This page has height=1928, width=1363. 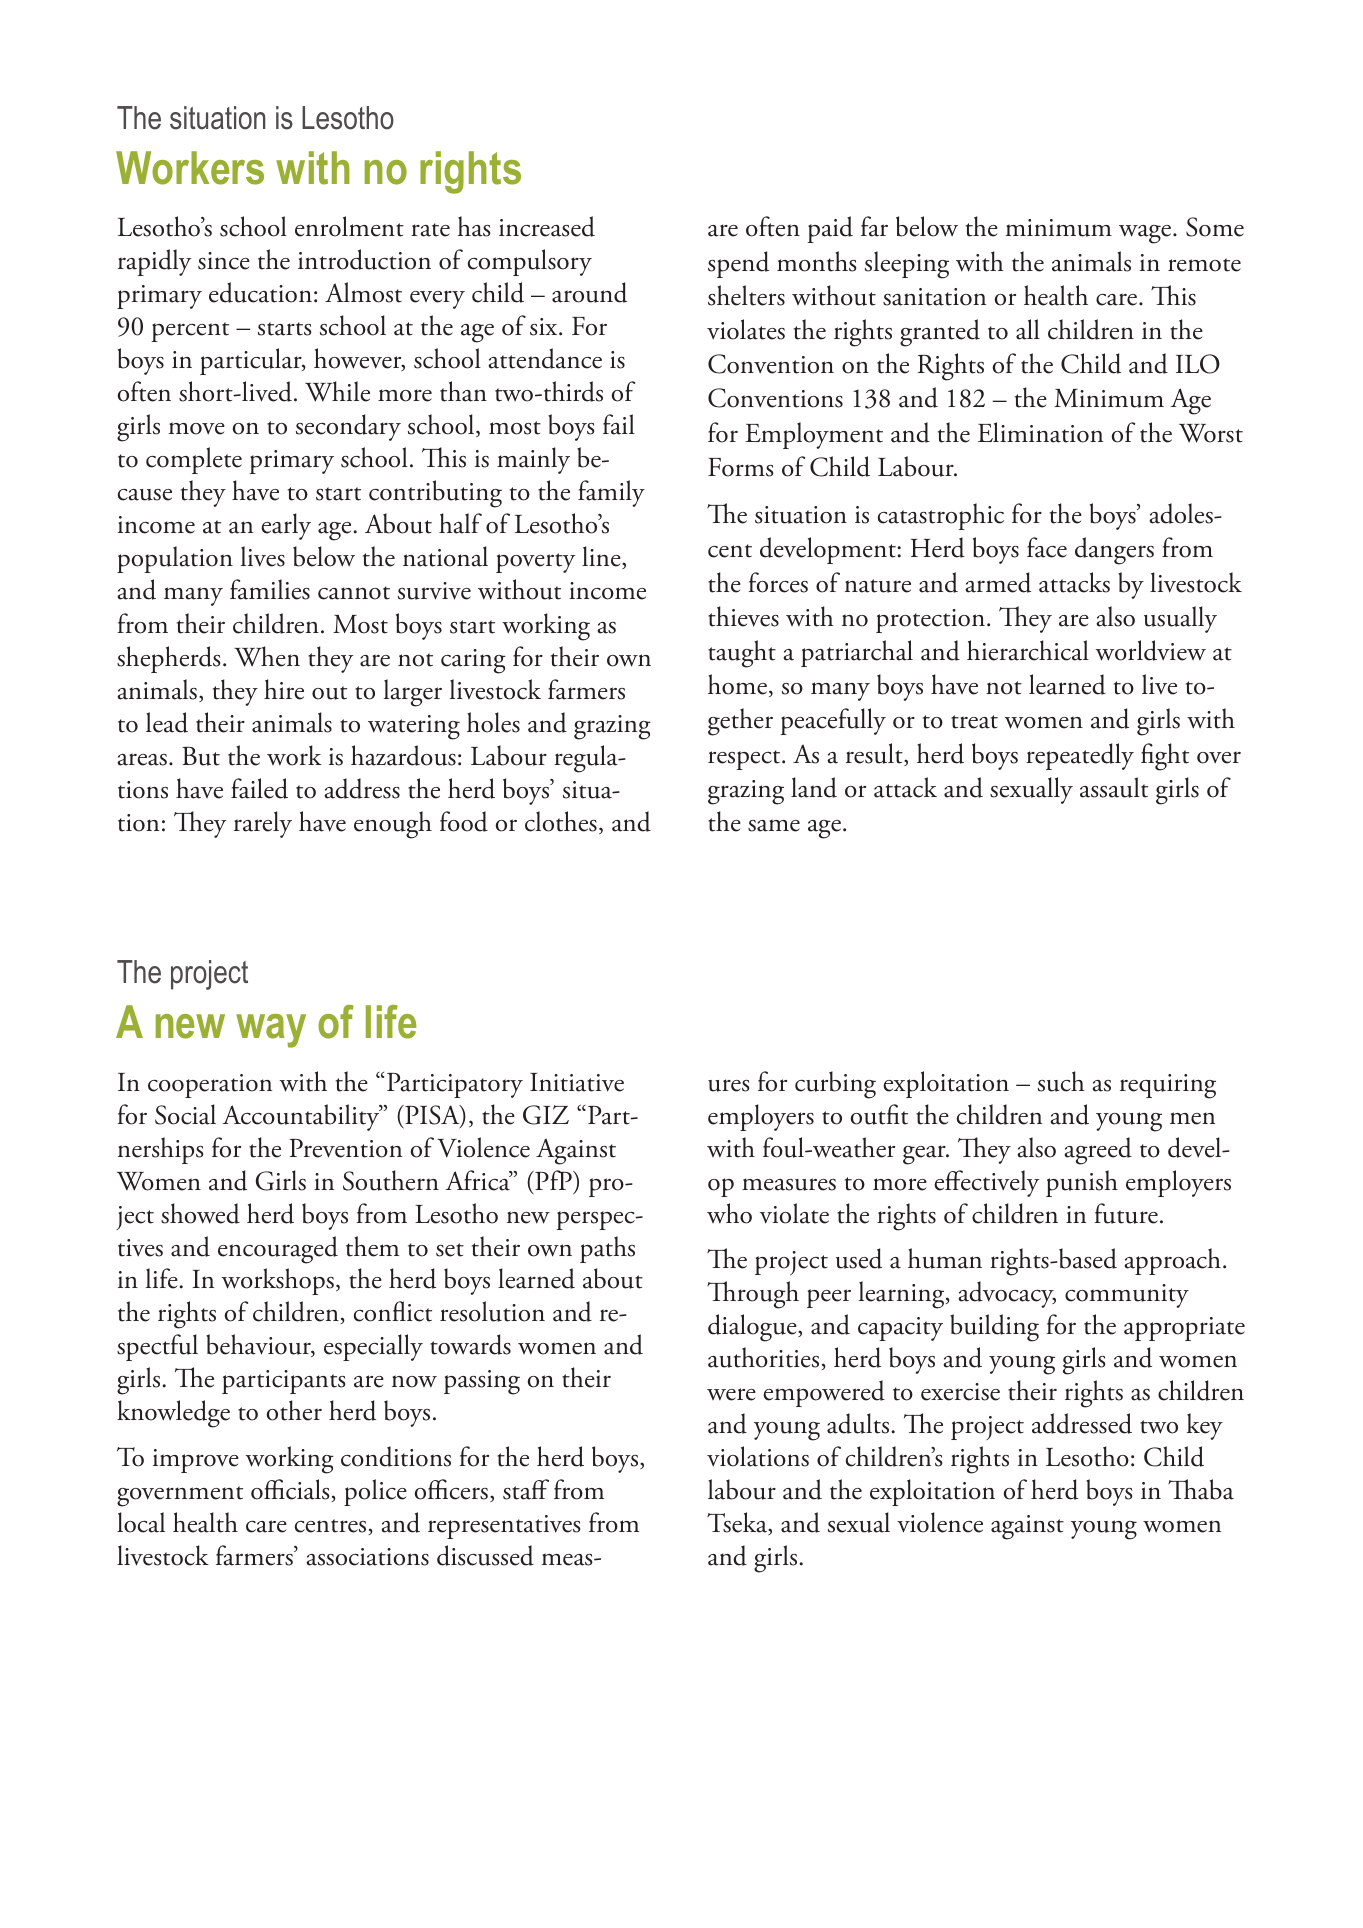 I want to click on spend, so click(x=738, y=264).
